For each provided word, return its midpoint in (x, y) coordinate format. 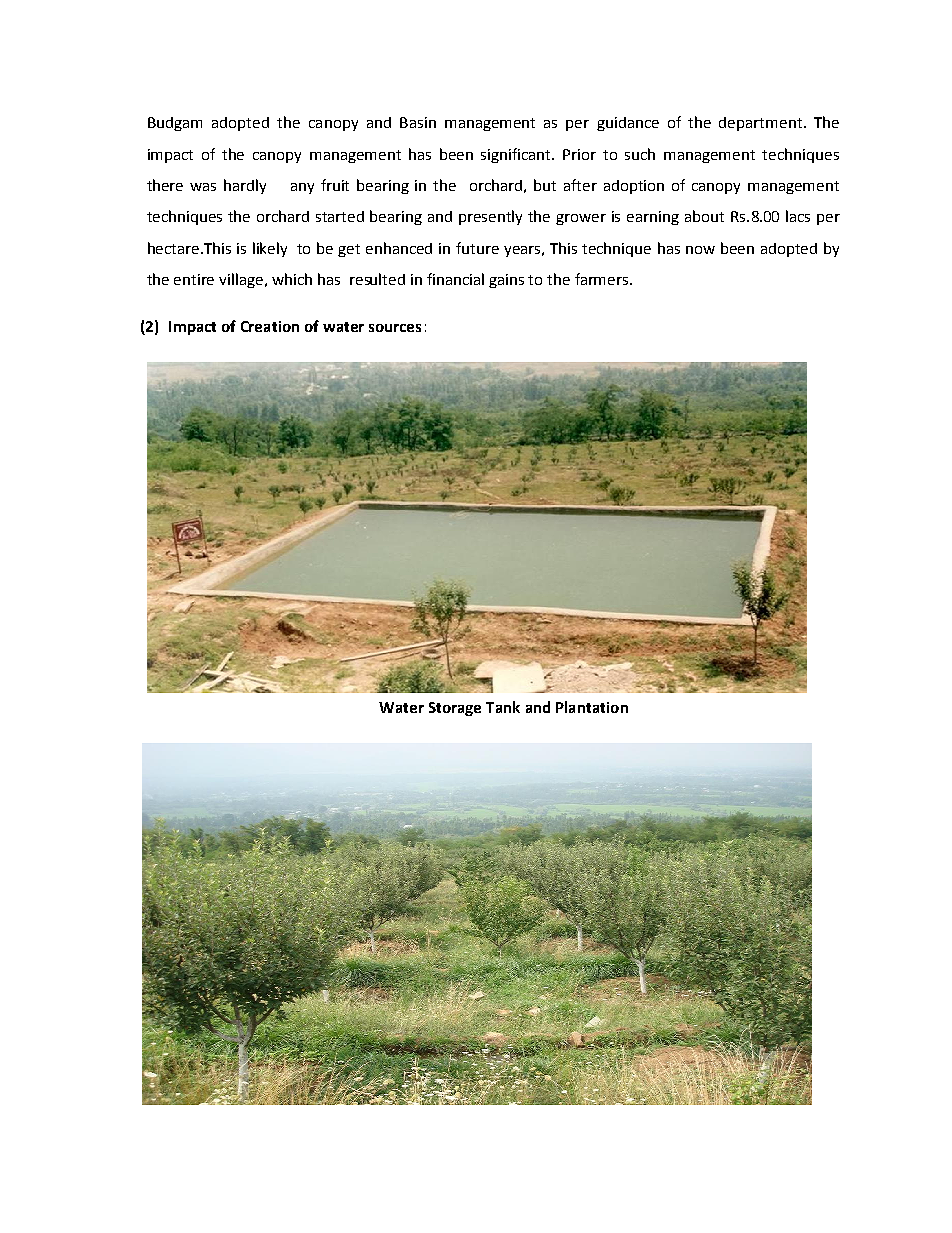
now (700, 250)
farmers (603, 279)
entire (194, 279)
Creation (270, 326)
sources (395, 328)
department (762, 124)
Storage (455, 709)
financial (455, 279)
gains (506, 281)
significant (517, 155)
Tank (503, 707)
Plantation (592, 707)
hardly (245, 186)
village (242, 280)
